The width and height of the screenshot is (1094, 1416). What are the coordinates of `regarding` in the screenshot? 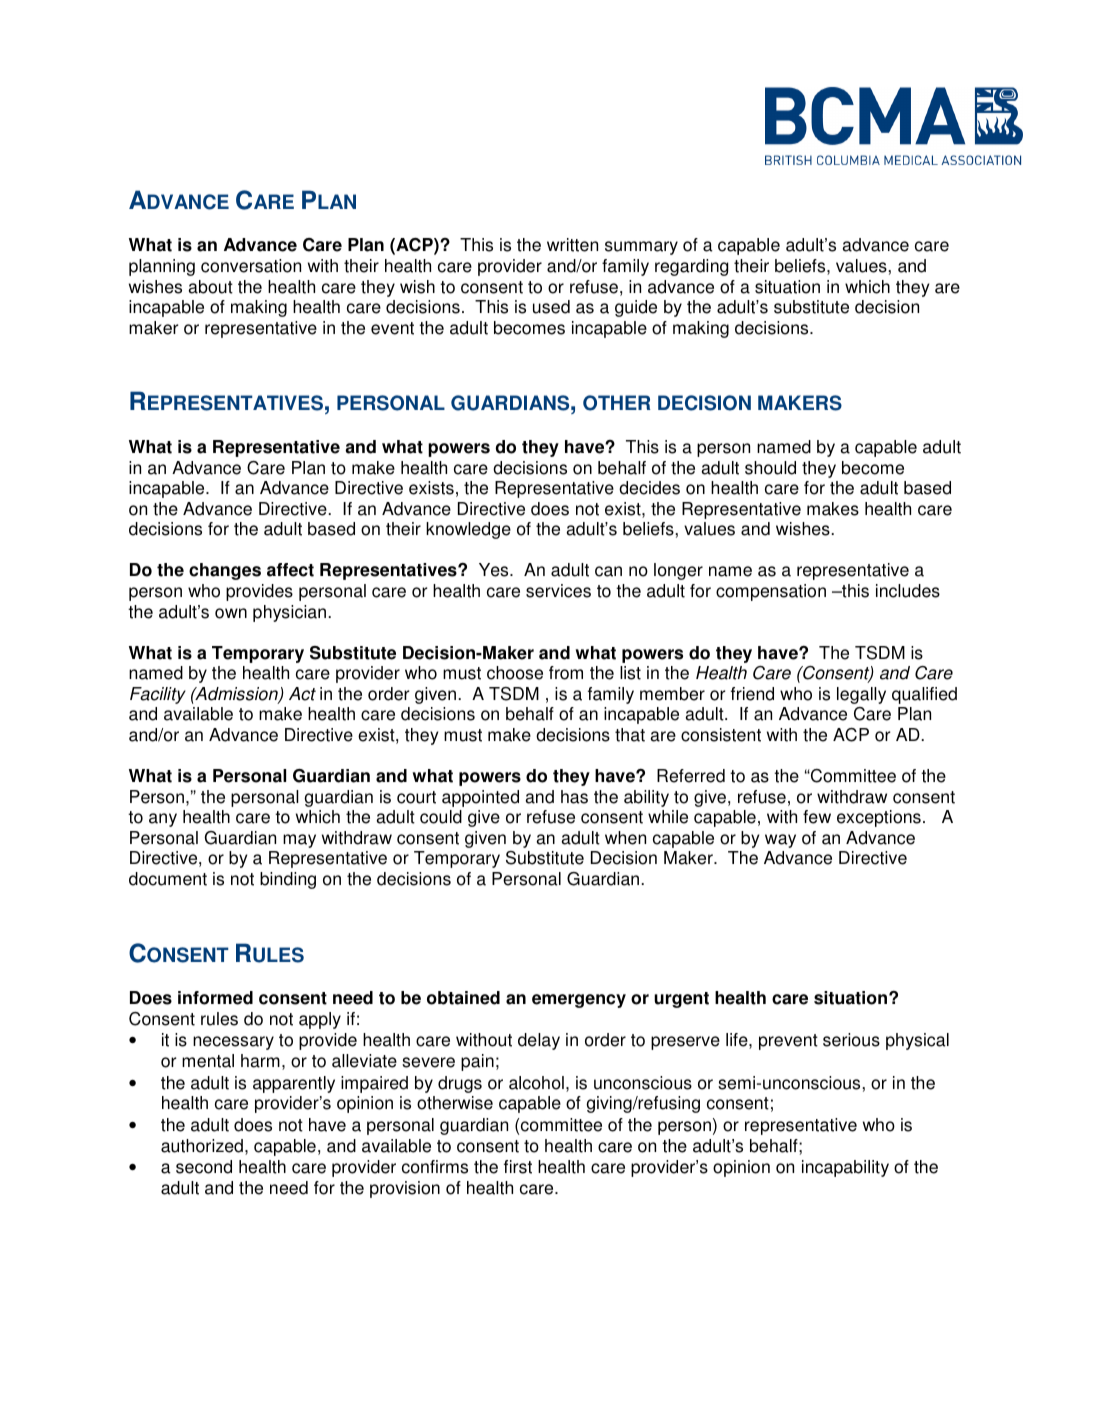 It's located at (691, 267).
